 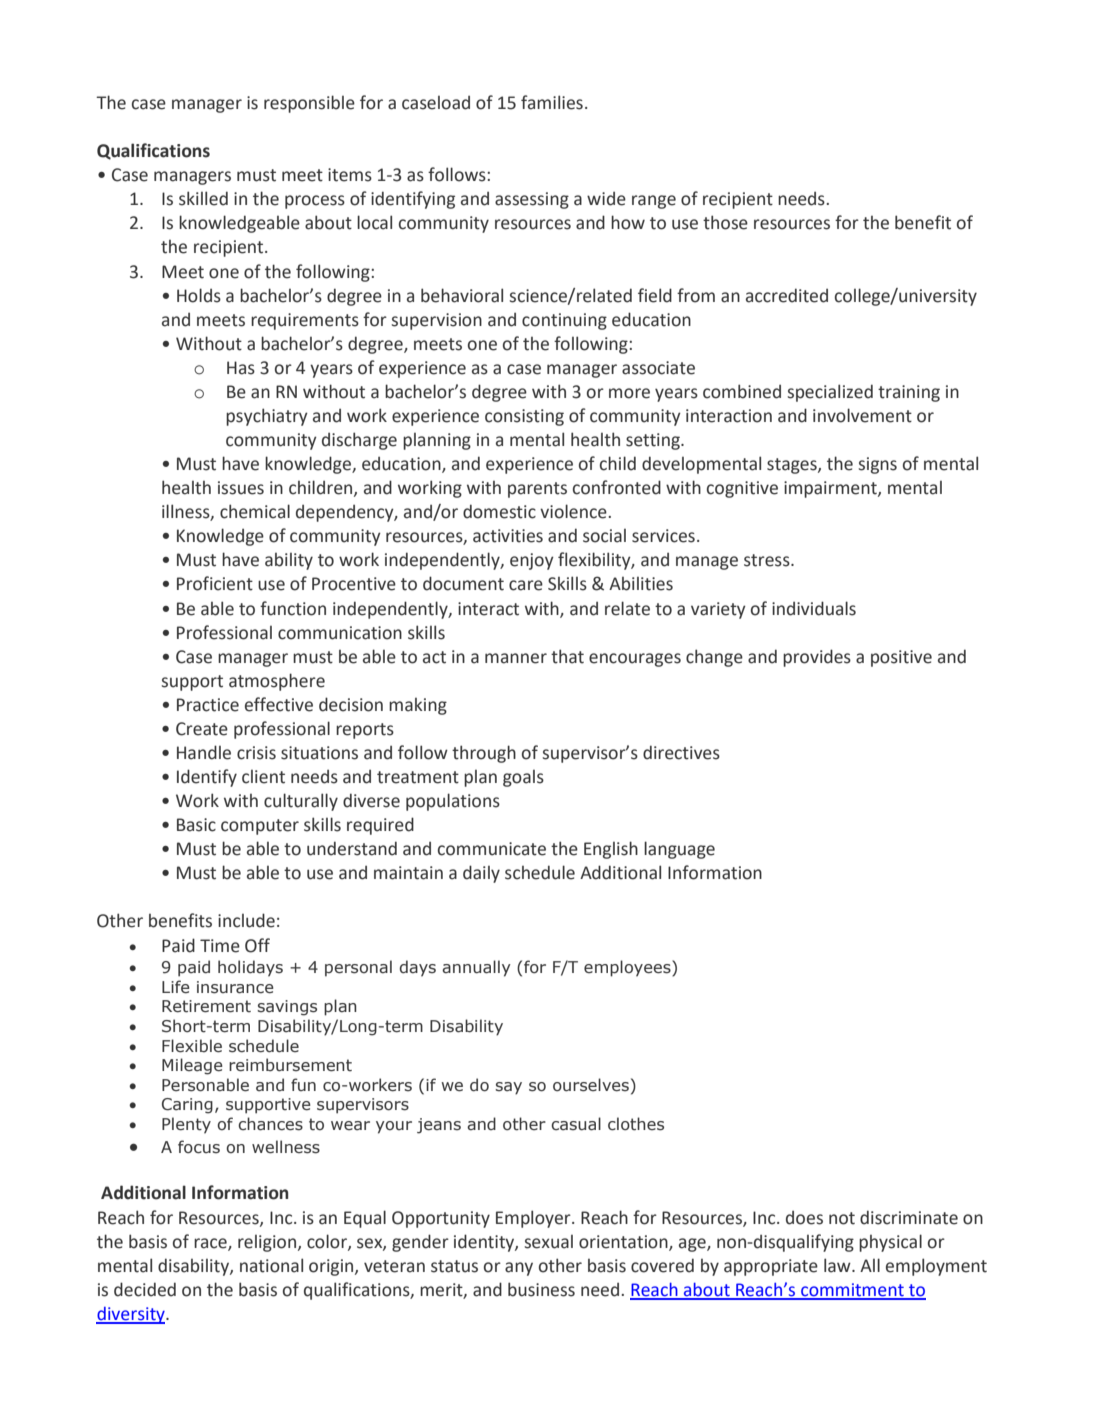 I want to click on skilled, so click(x=203, y=198).
